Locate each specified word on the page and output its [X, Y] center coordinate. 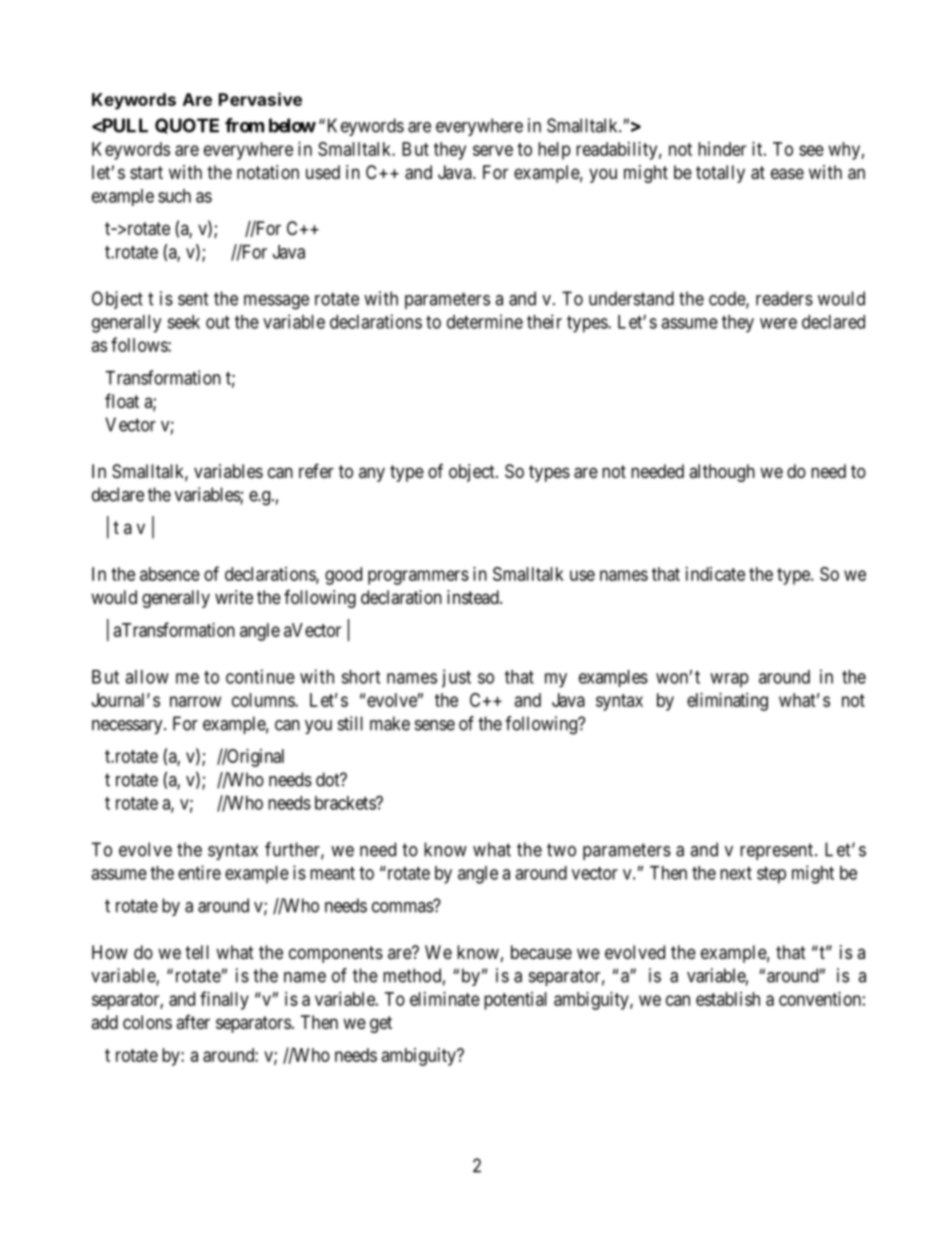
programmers [418, 577]
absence [170, 574]
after [193, 1022]
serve [493, 150]
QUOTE [187, 126]
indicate [715, 574]
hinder [722, 149]
